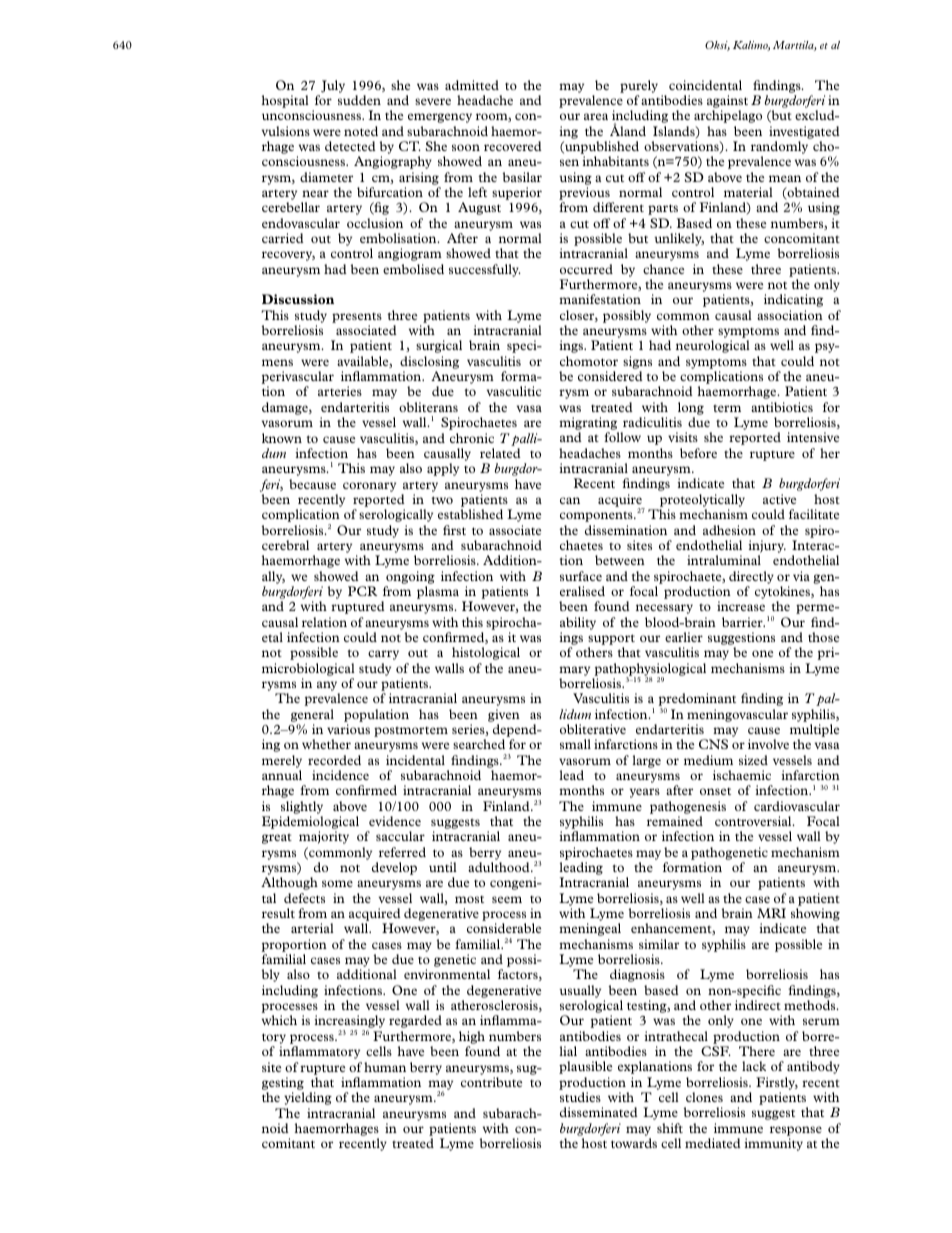 The width and height of the screenshot is (952, 1233). What do you see at coordinates (782, 407) in the screenshot?
I see `antibiotics` at bounding box center [782, 407].
